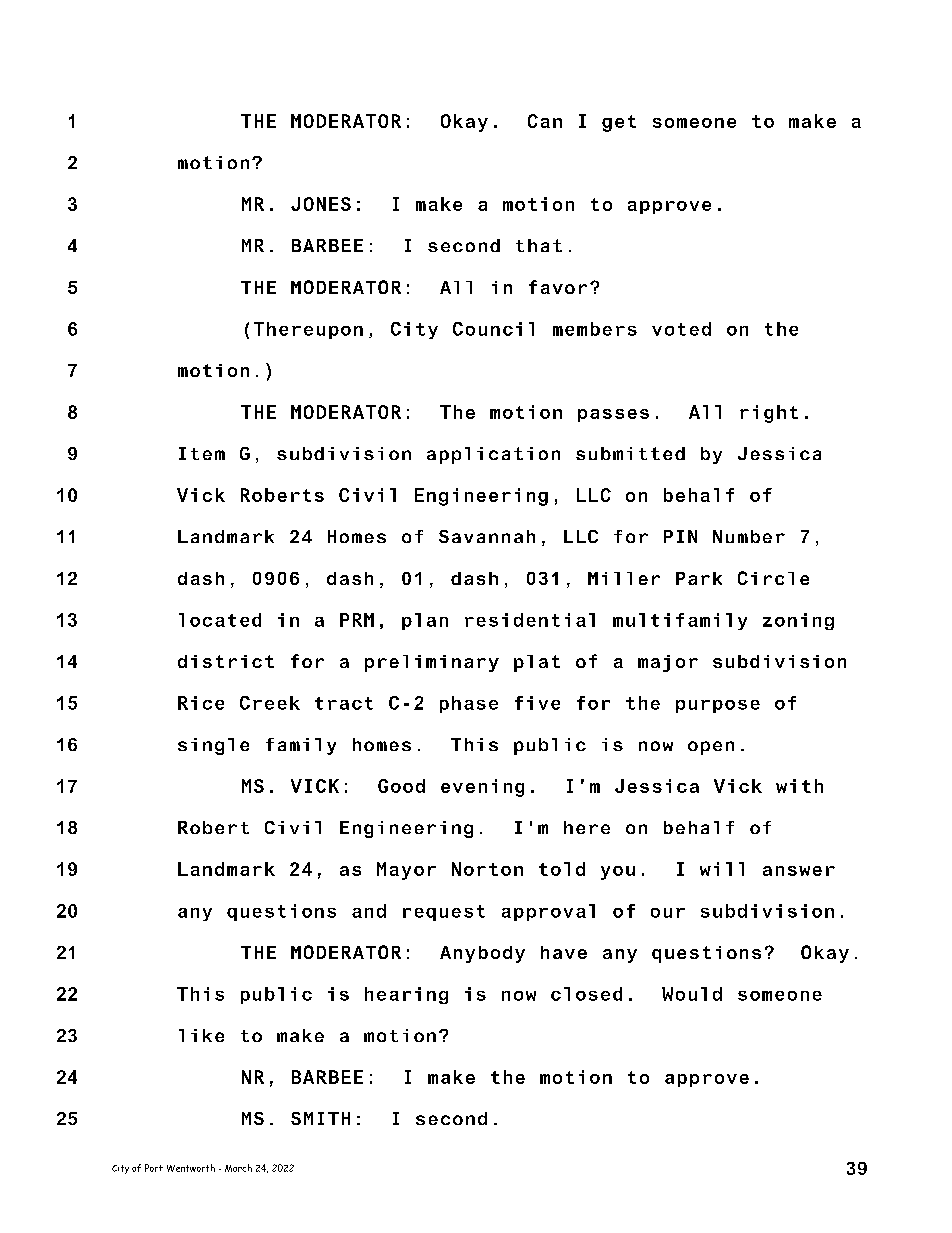 The height and width of the screenshot is (1233, 952). What do you see at coordinates (681, 329) in the screenshot?
I see `voted` at bounding box center [681, 329].
